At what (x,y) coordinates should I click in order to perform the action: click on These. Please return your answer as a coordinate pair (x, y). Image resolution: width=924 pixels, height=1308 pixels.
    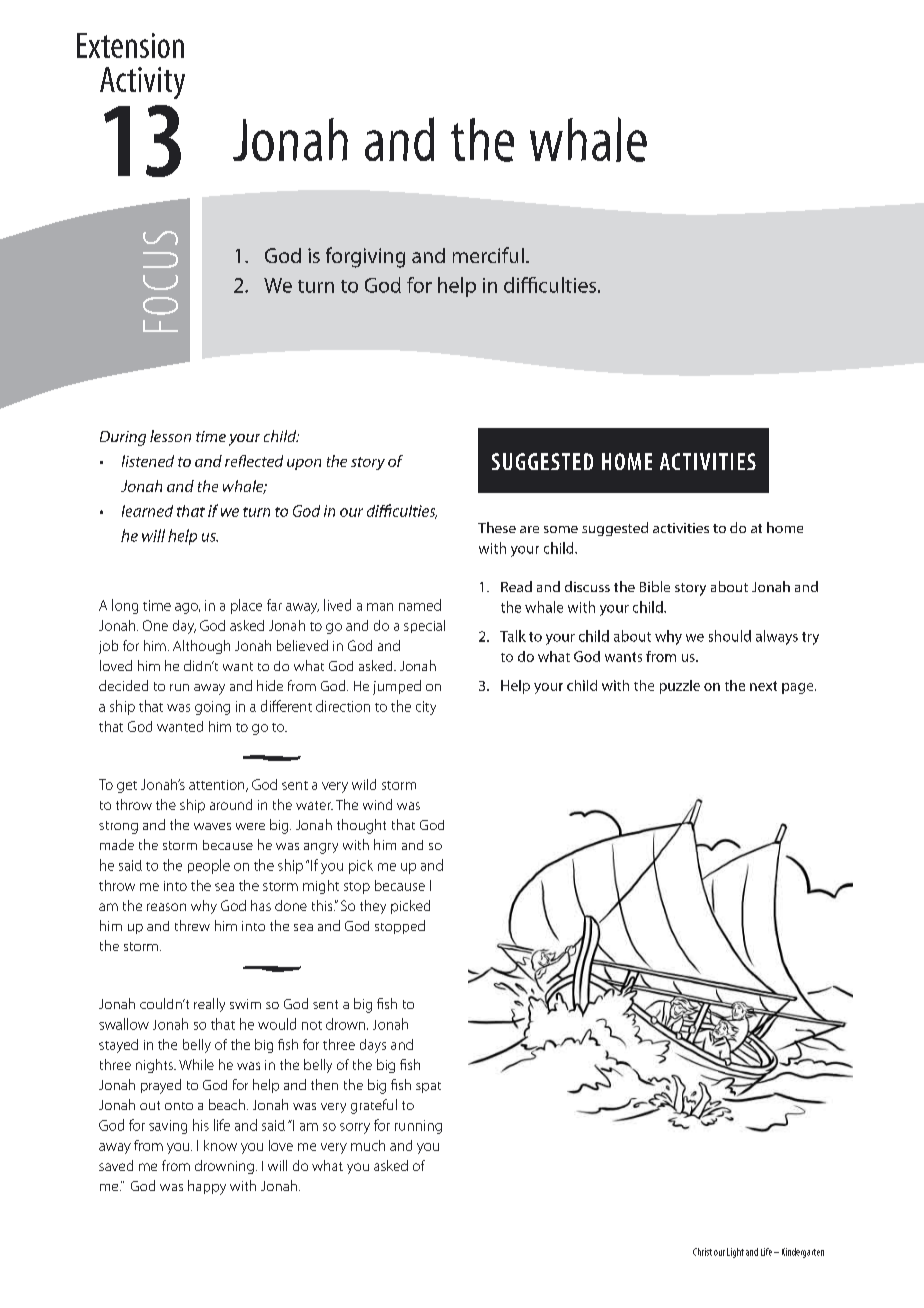
    Looking at the image, I should click on (497, 527).
